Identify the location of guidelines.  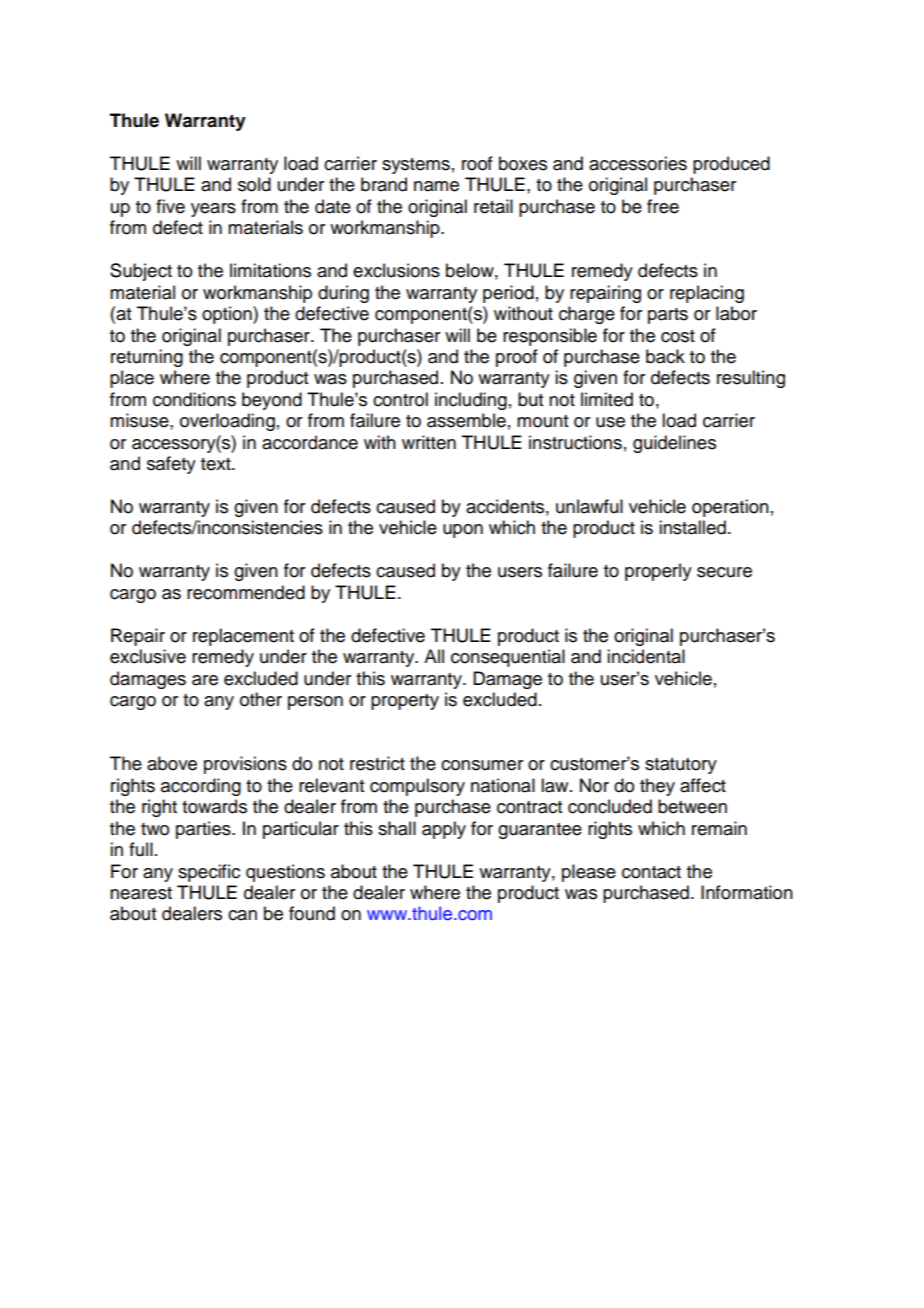
(674, 444).
